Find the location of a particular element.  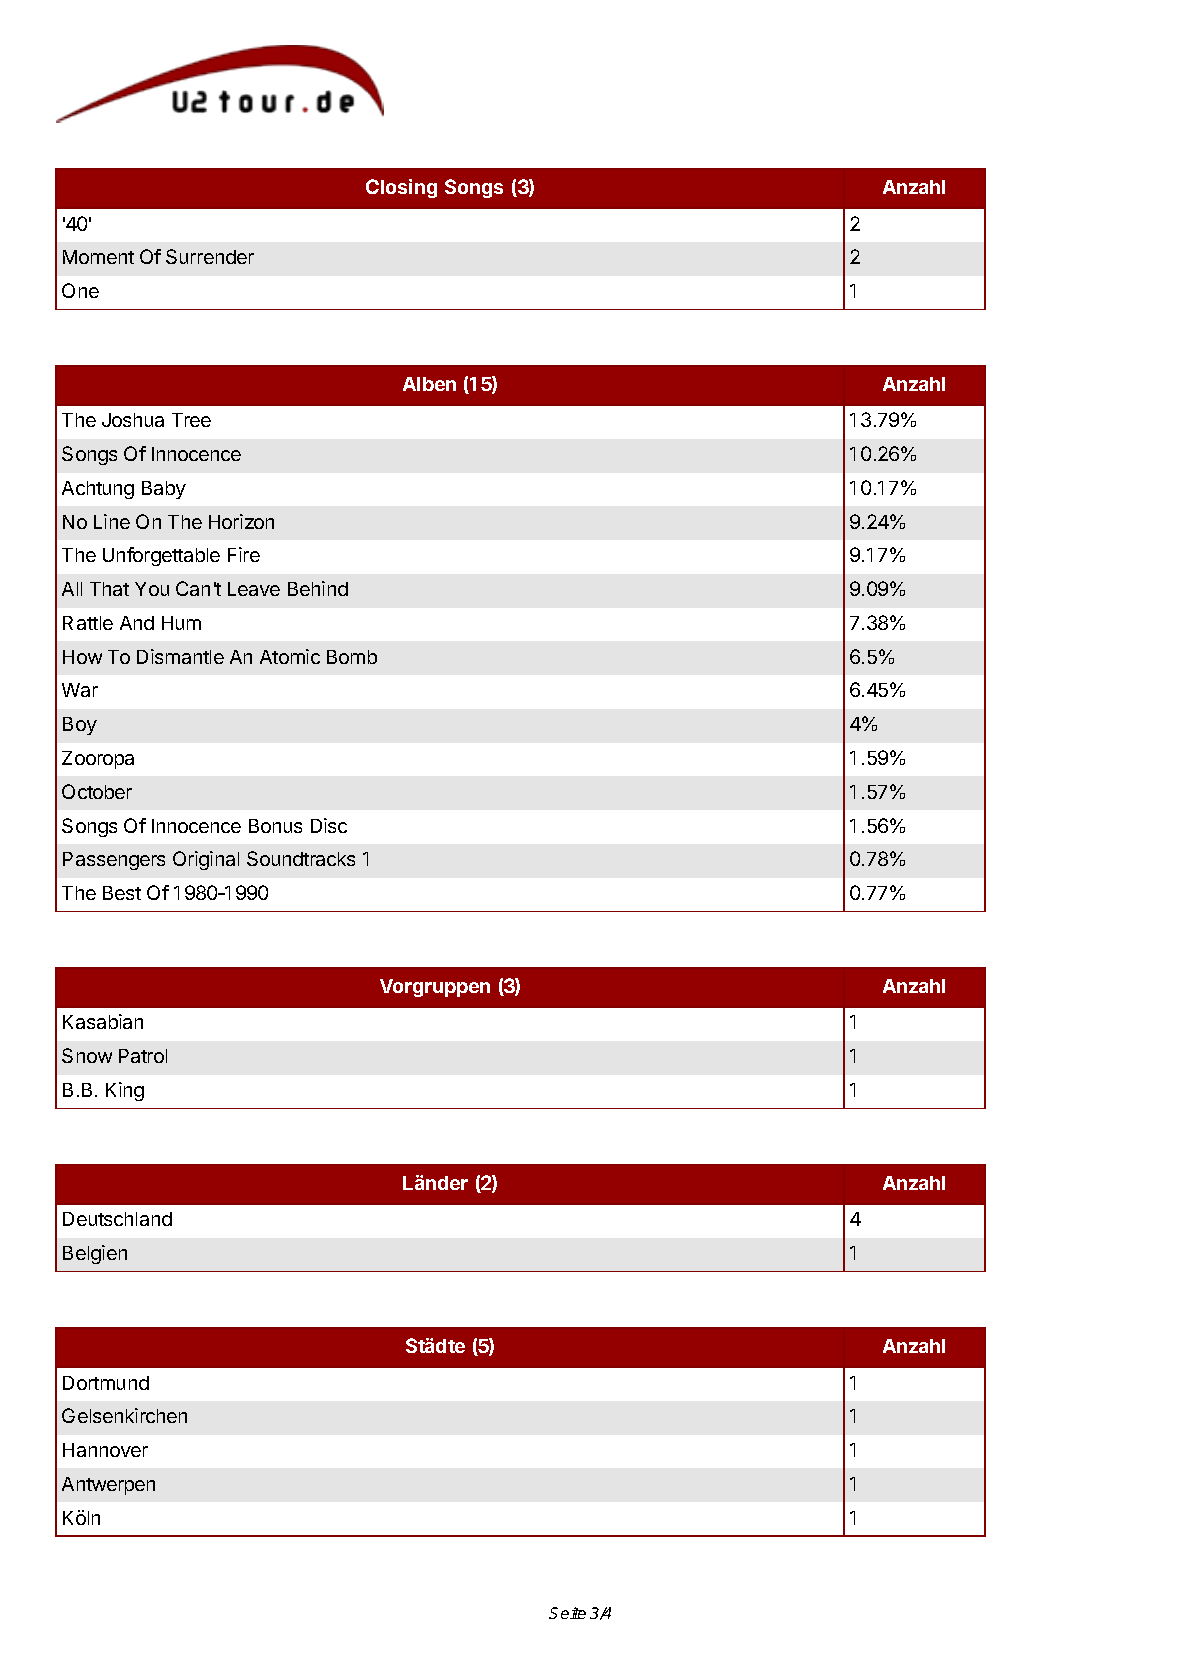

Hannover is located at coordinates (105, 1450).
